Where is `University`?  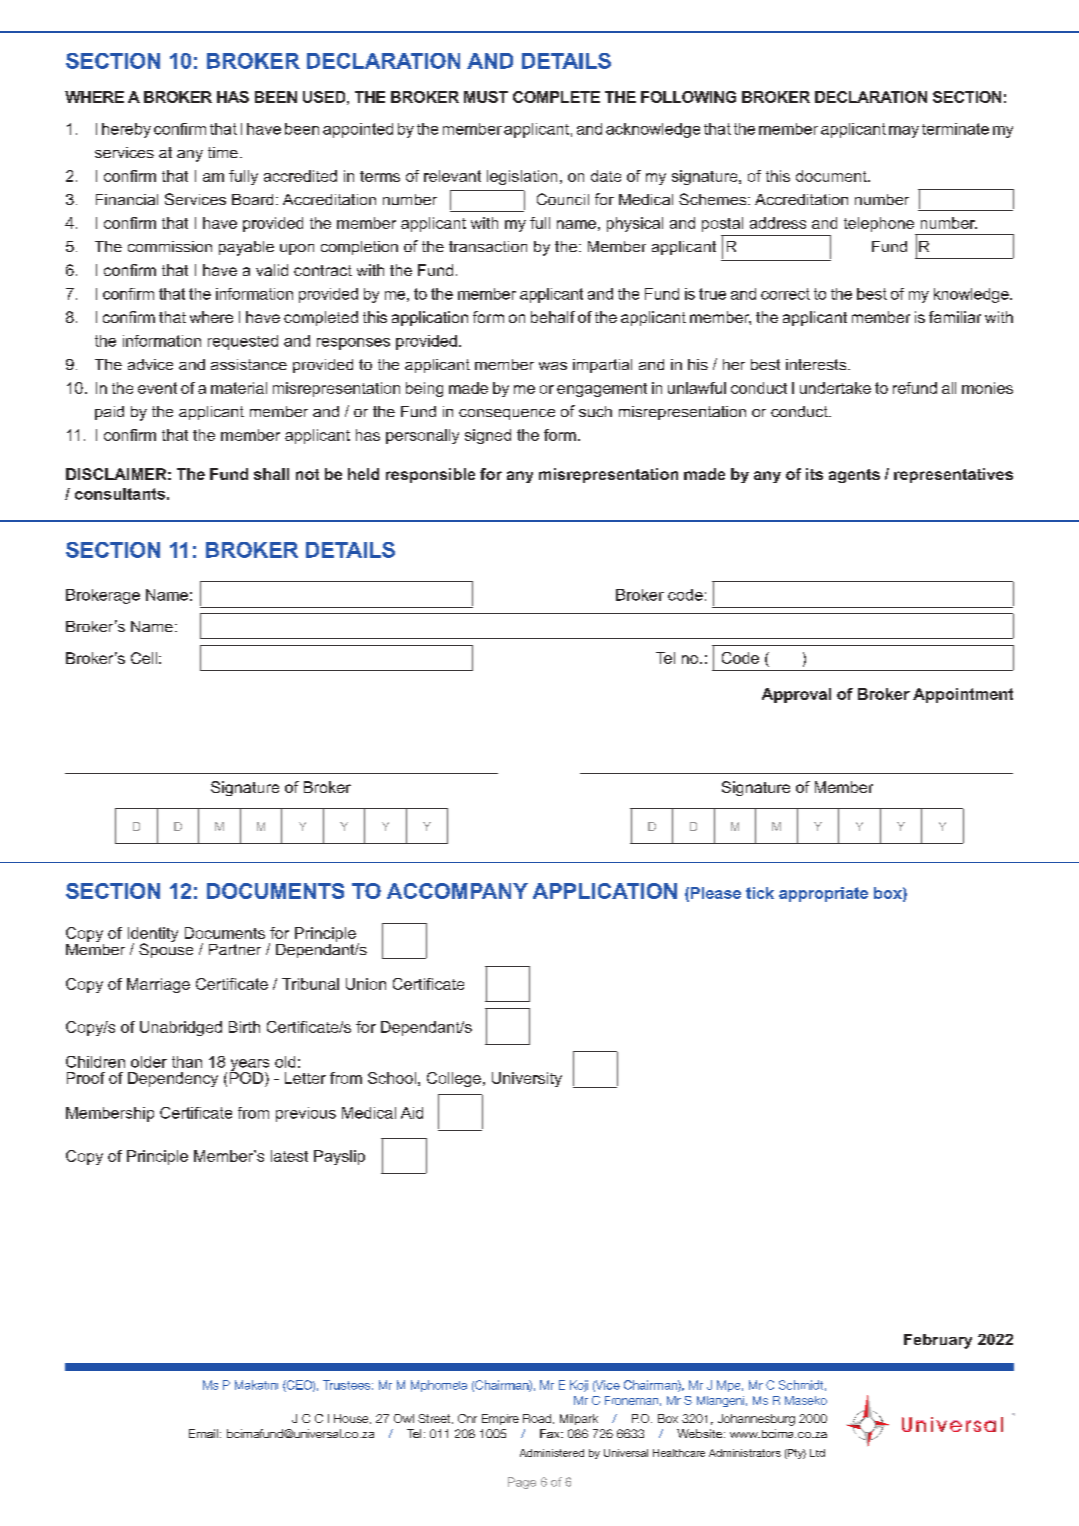 University is located at coordinates (527, 1079).
